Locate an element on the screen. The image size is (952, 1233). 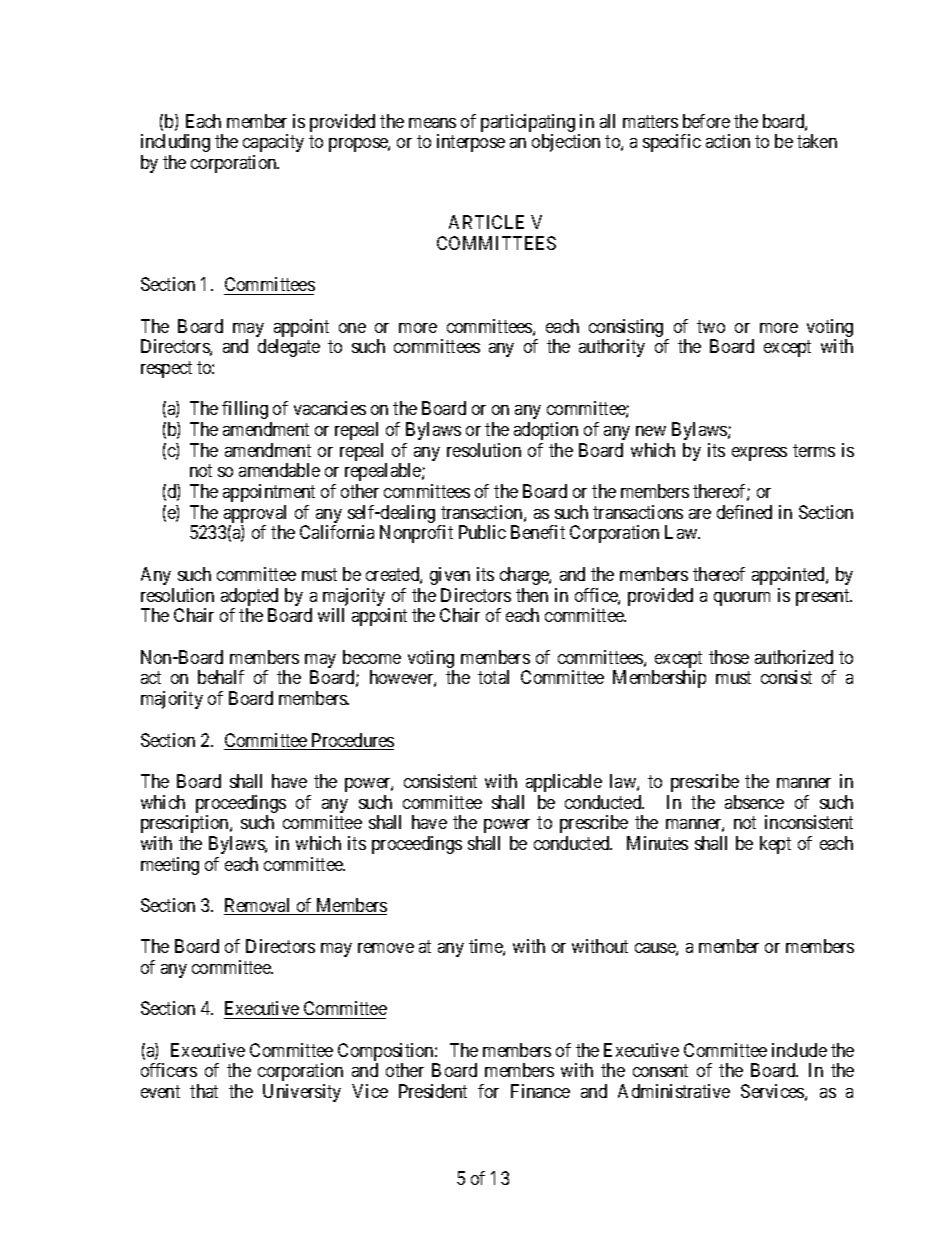
adoption is located at coordinates (546, 431).
